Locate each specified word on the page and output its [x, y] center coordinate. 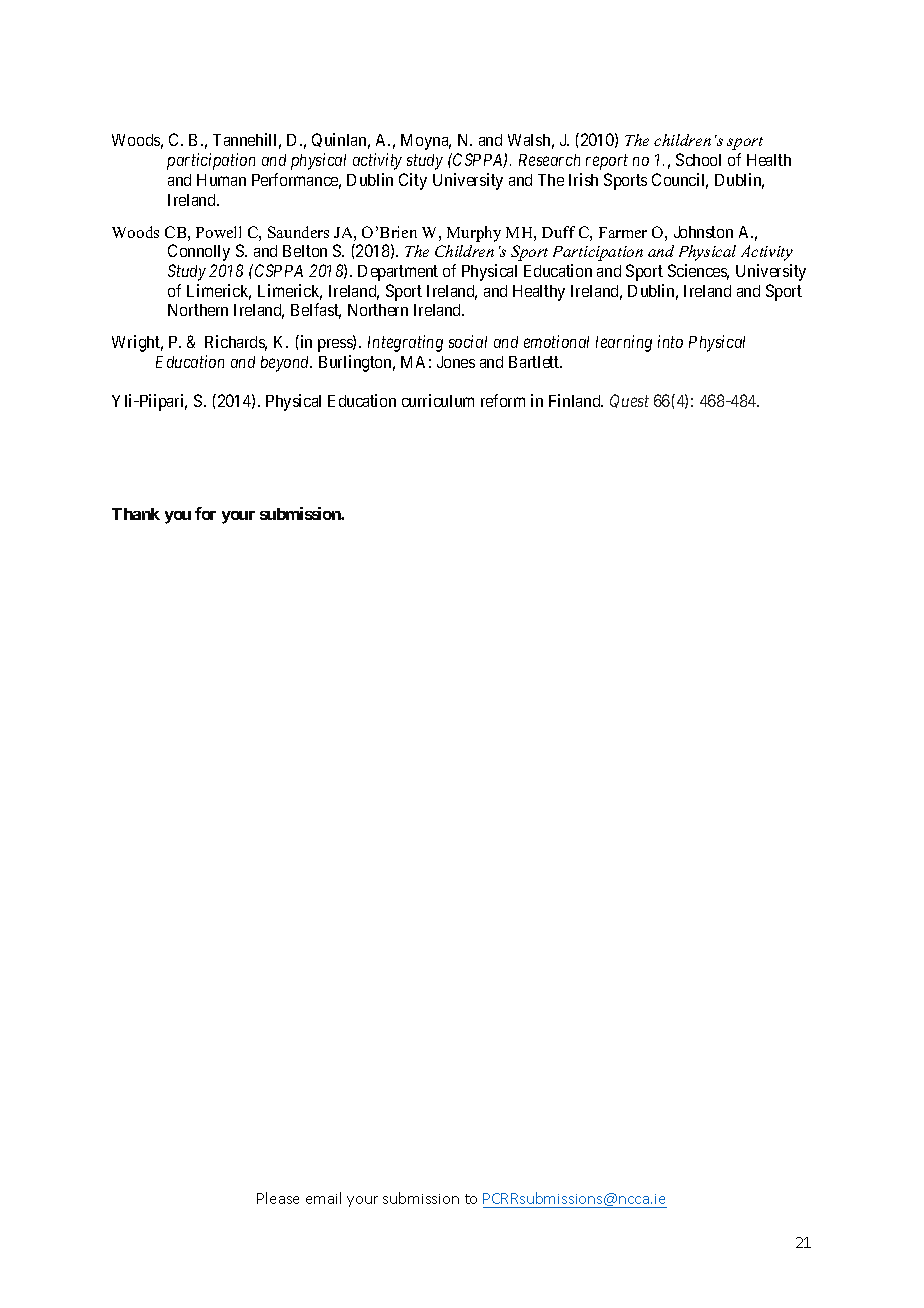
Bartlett [535, 362]
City [413, 181]
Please [278, 1198]
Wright [137, 343]
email [323, 1198]
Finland [576, 400]
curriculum [438, 400]
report [607, 162]
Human [221, 180]
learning [624, 343]
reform [503, 400]
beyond [286, 364]
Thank [136, 514]
